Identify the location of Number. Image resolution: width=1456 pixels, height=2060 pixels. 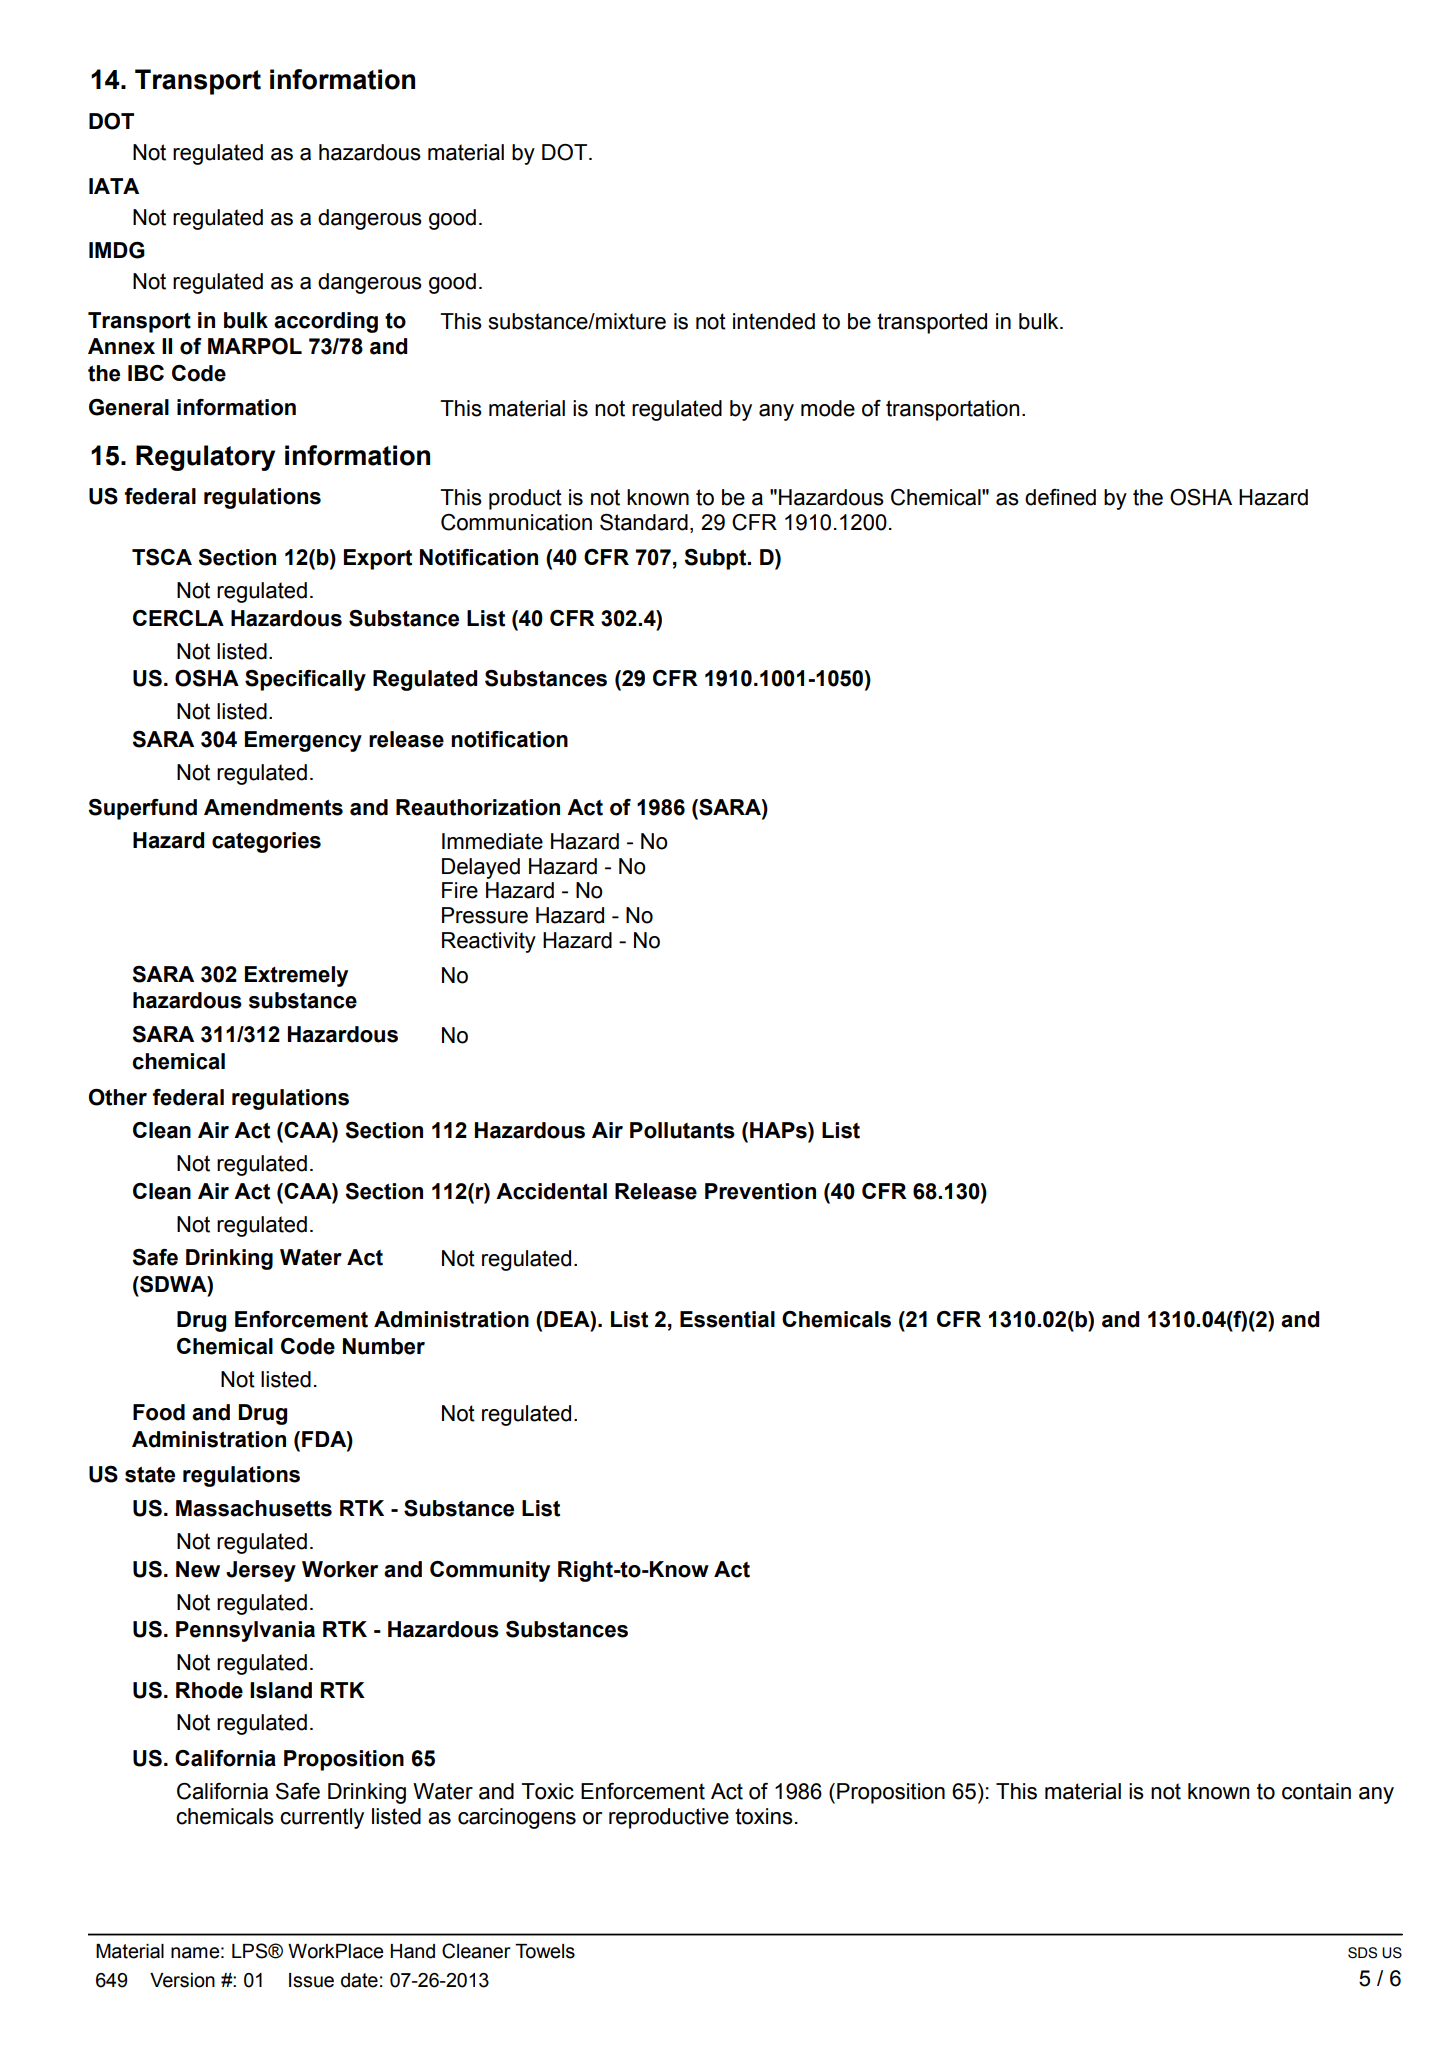
(384, 1346).
